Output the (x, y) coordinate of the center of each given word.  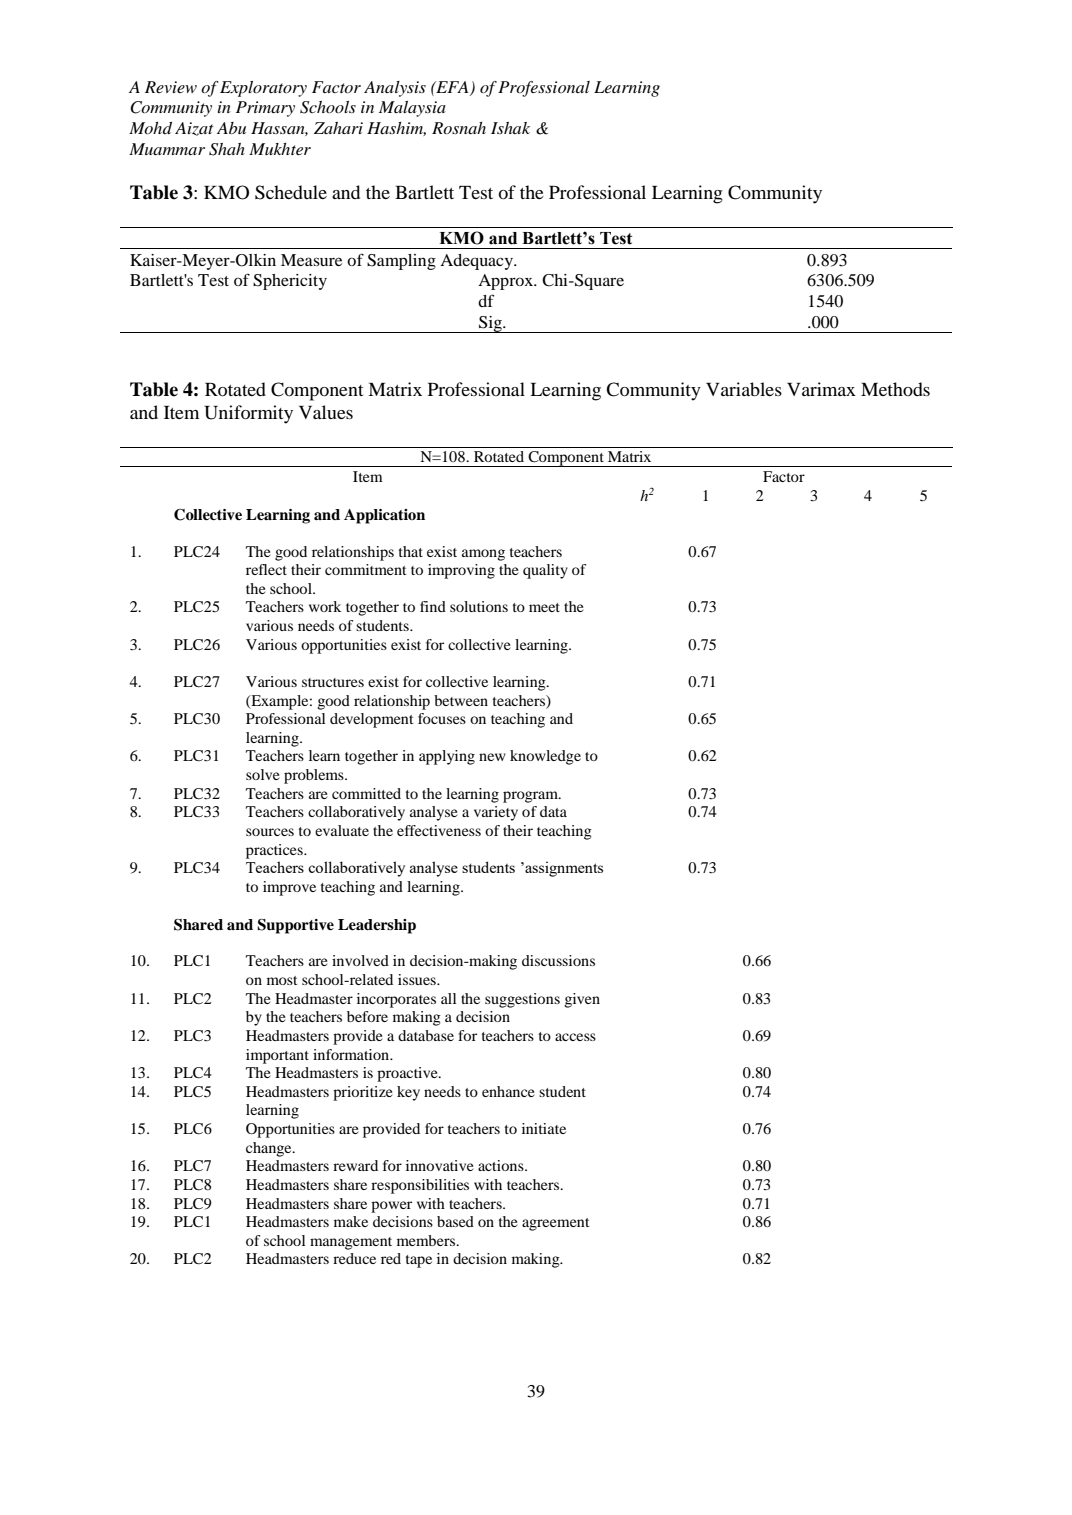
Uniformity (248, 414)
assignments (563, 869)
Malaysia (412, 109)
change (270, 1149)
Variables (744, 389)
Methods (895, 389)
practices (275, 851)
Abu (231, 128)
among (483, 555)
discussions (558, 960)
